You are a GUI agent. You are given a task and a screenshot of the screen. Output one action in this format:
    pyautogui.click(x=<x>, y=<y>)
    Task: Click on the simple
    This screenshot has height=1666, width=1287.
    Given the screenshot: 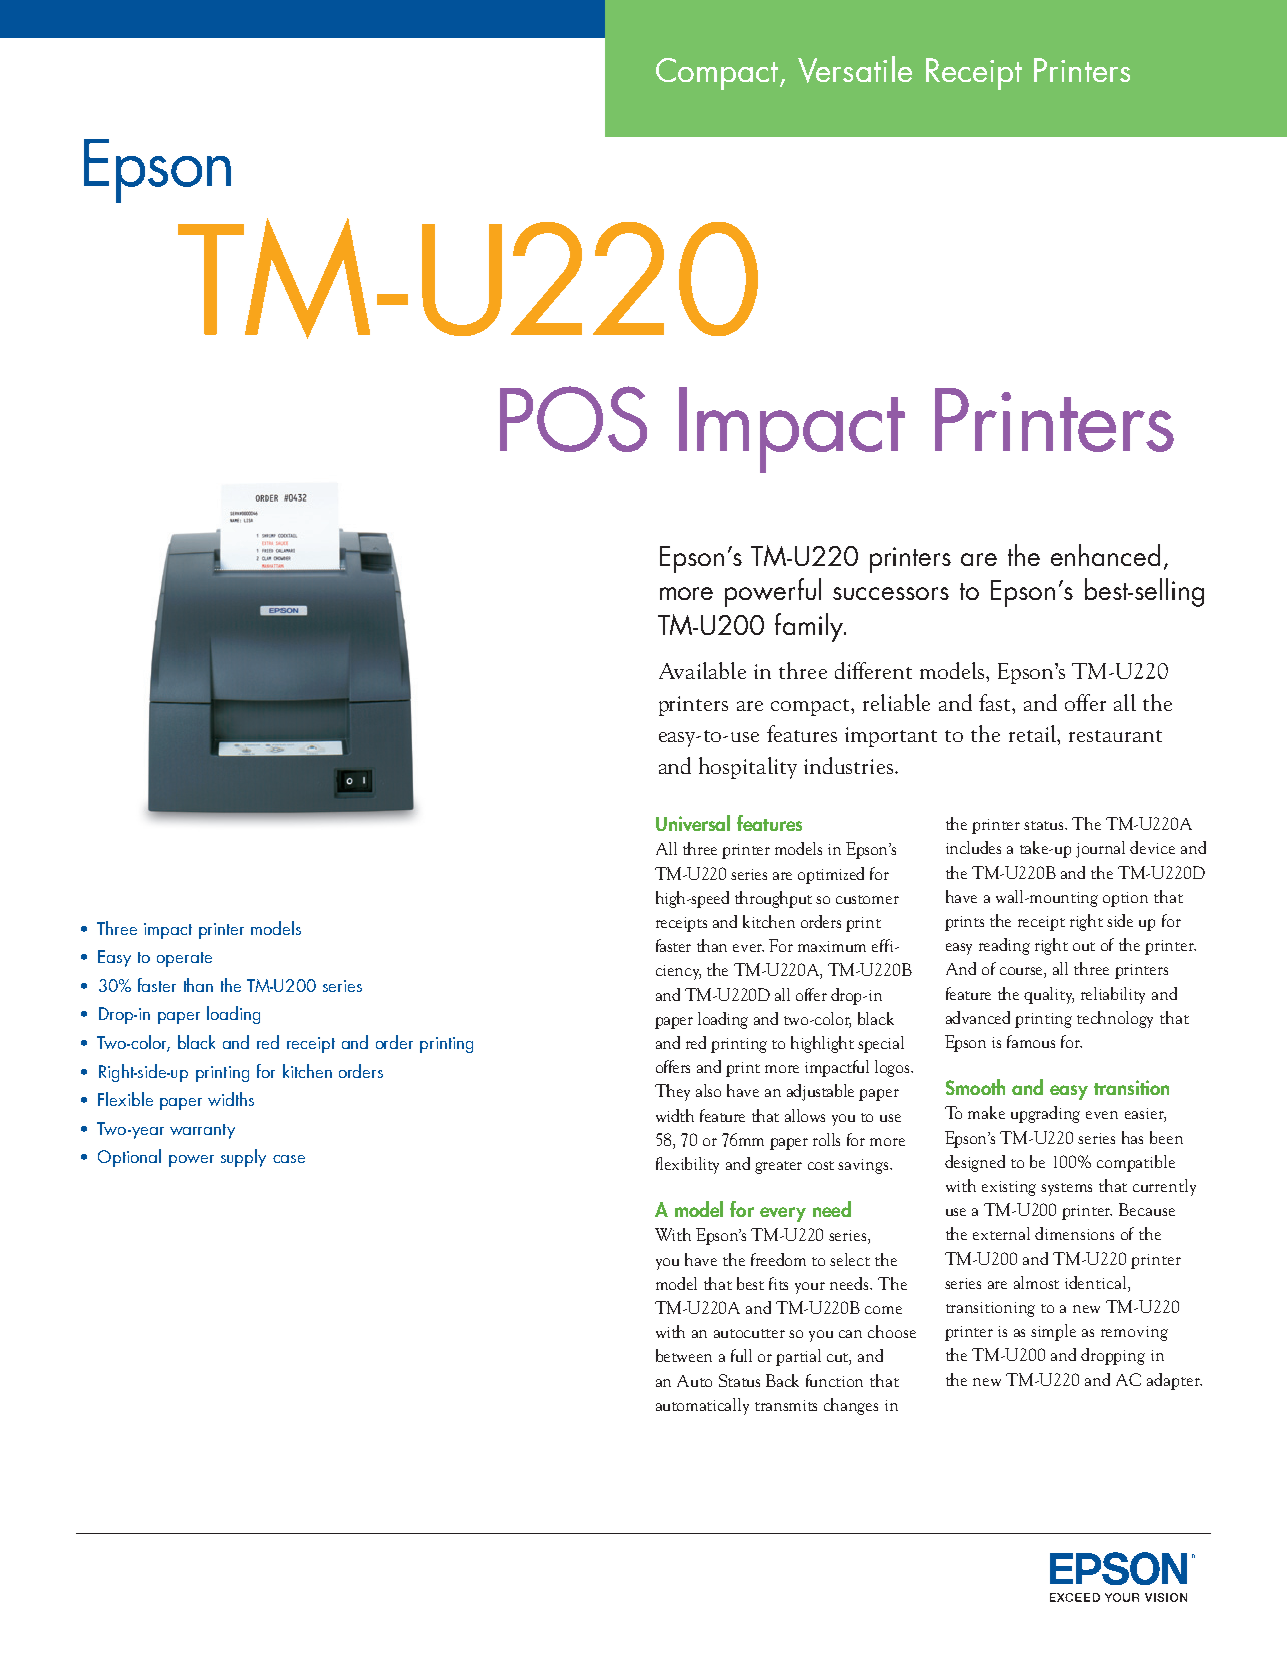 What is the action you would take?
    pyautogui.click(x=1053, y=1332)
